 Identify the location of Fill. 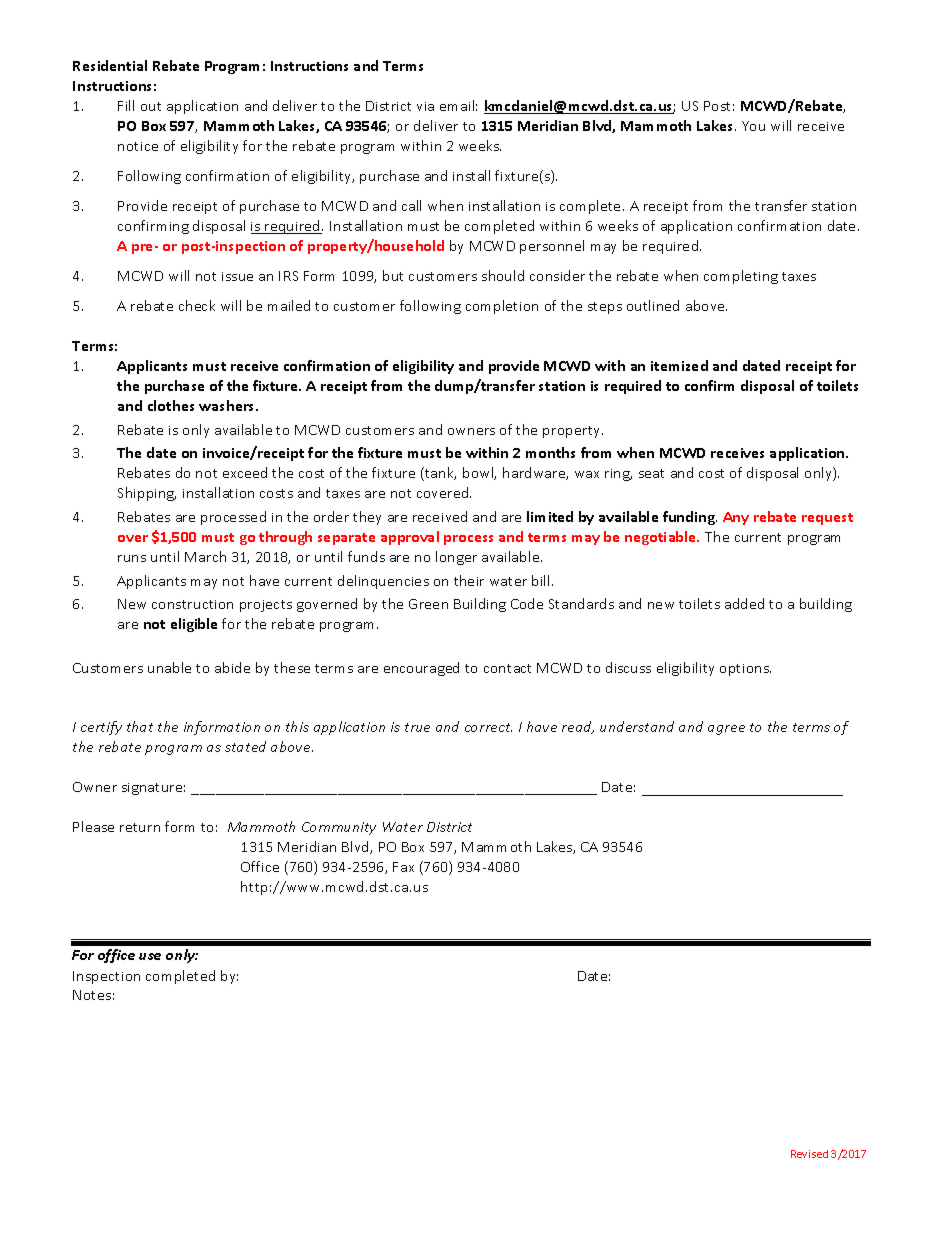
(126, 105).
